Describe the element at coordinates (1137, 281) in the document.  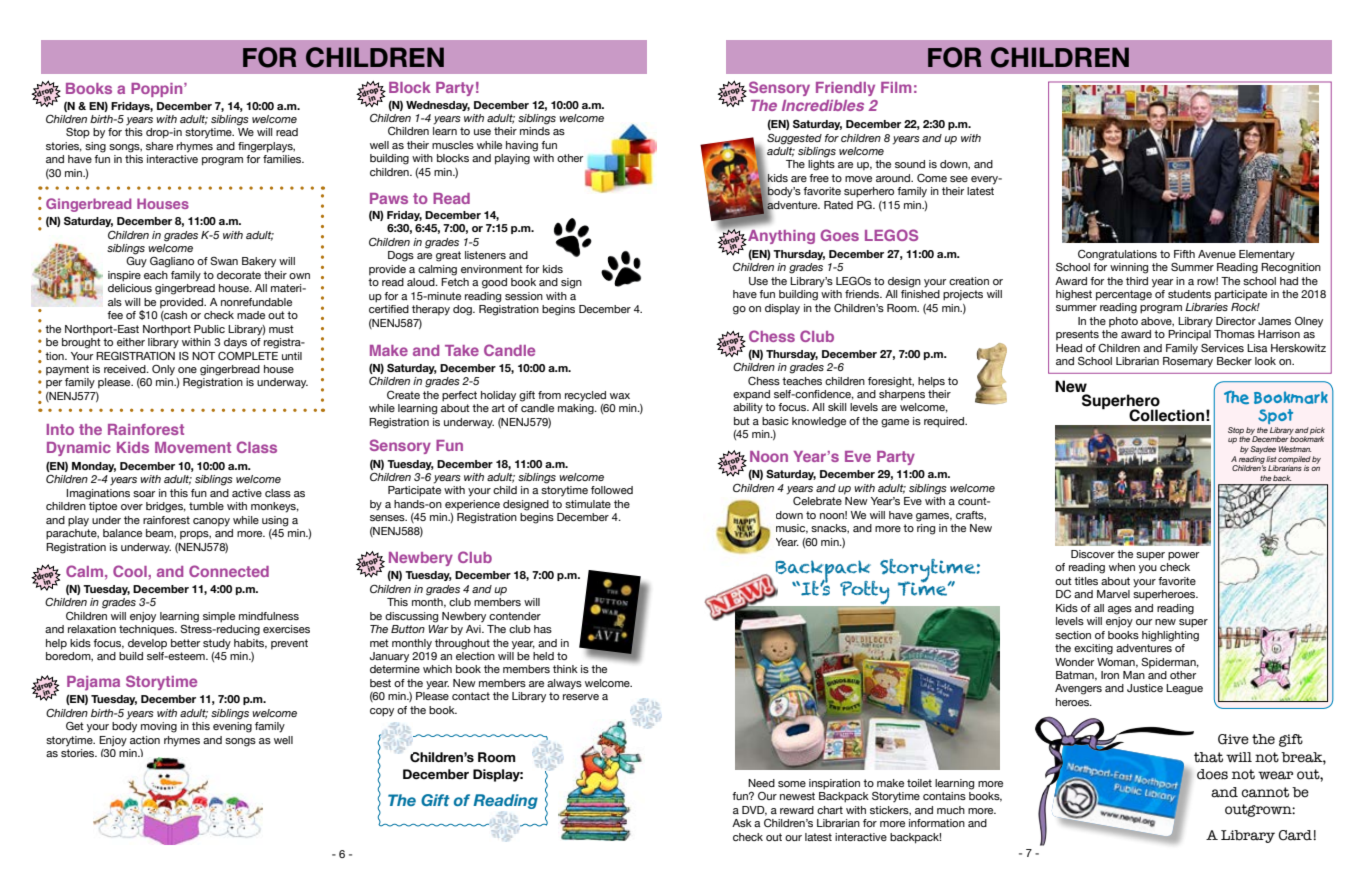
I see `third` at that location.
